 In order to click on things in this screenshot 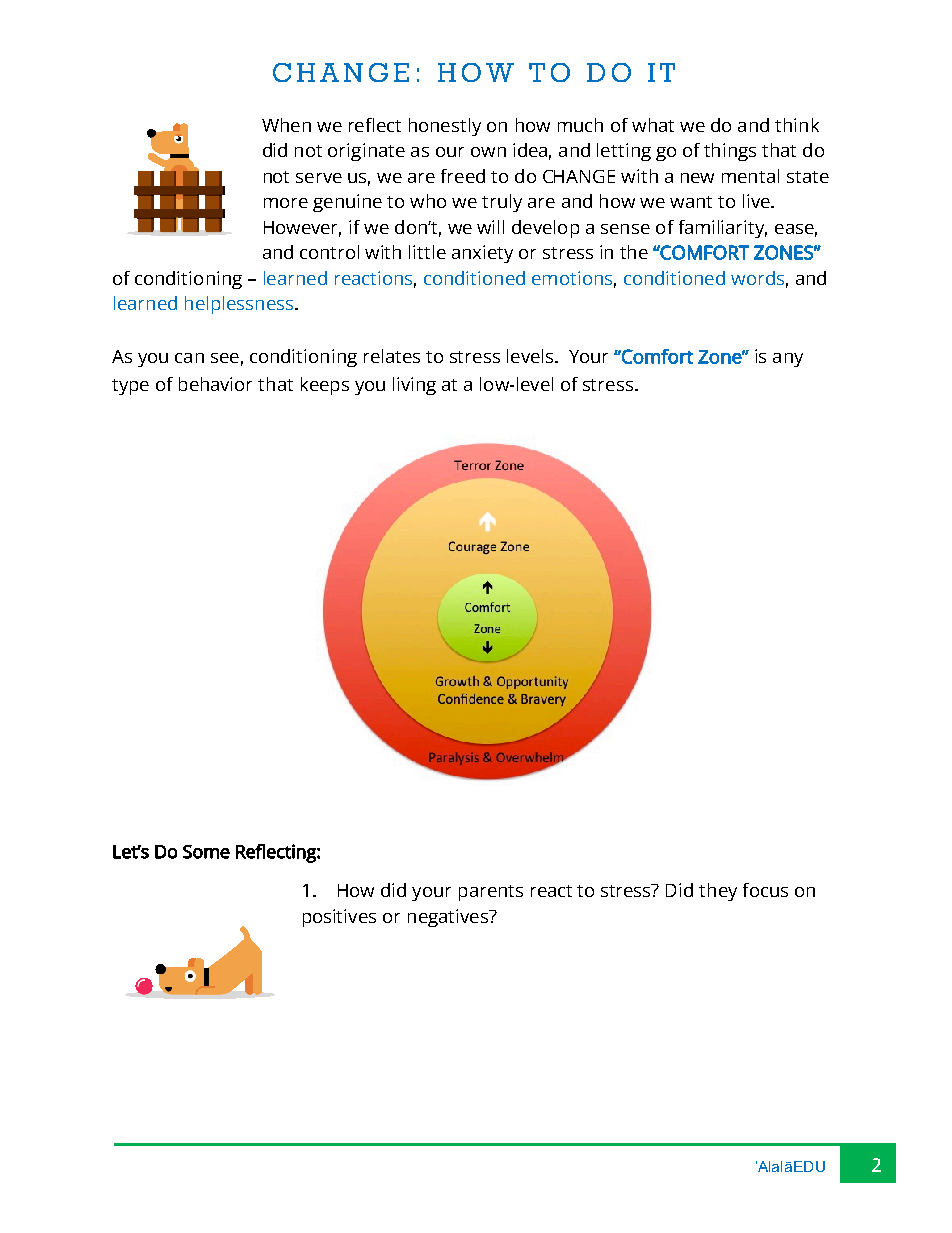, I will do `click(730, 152)`.
